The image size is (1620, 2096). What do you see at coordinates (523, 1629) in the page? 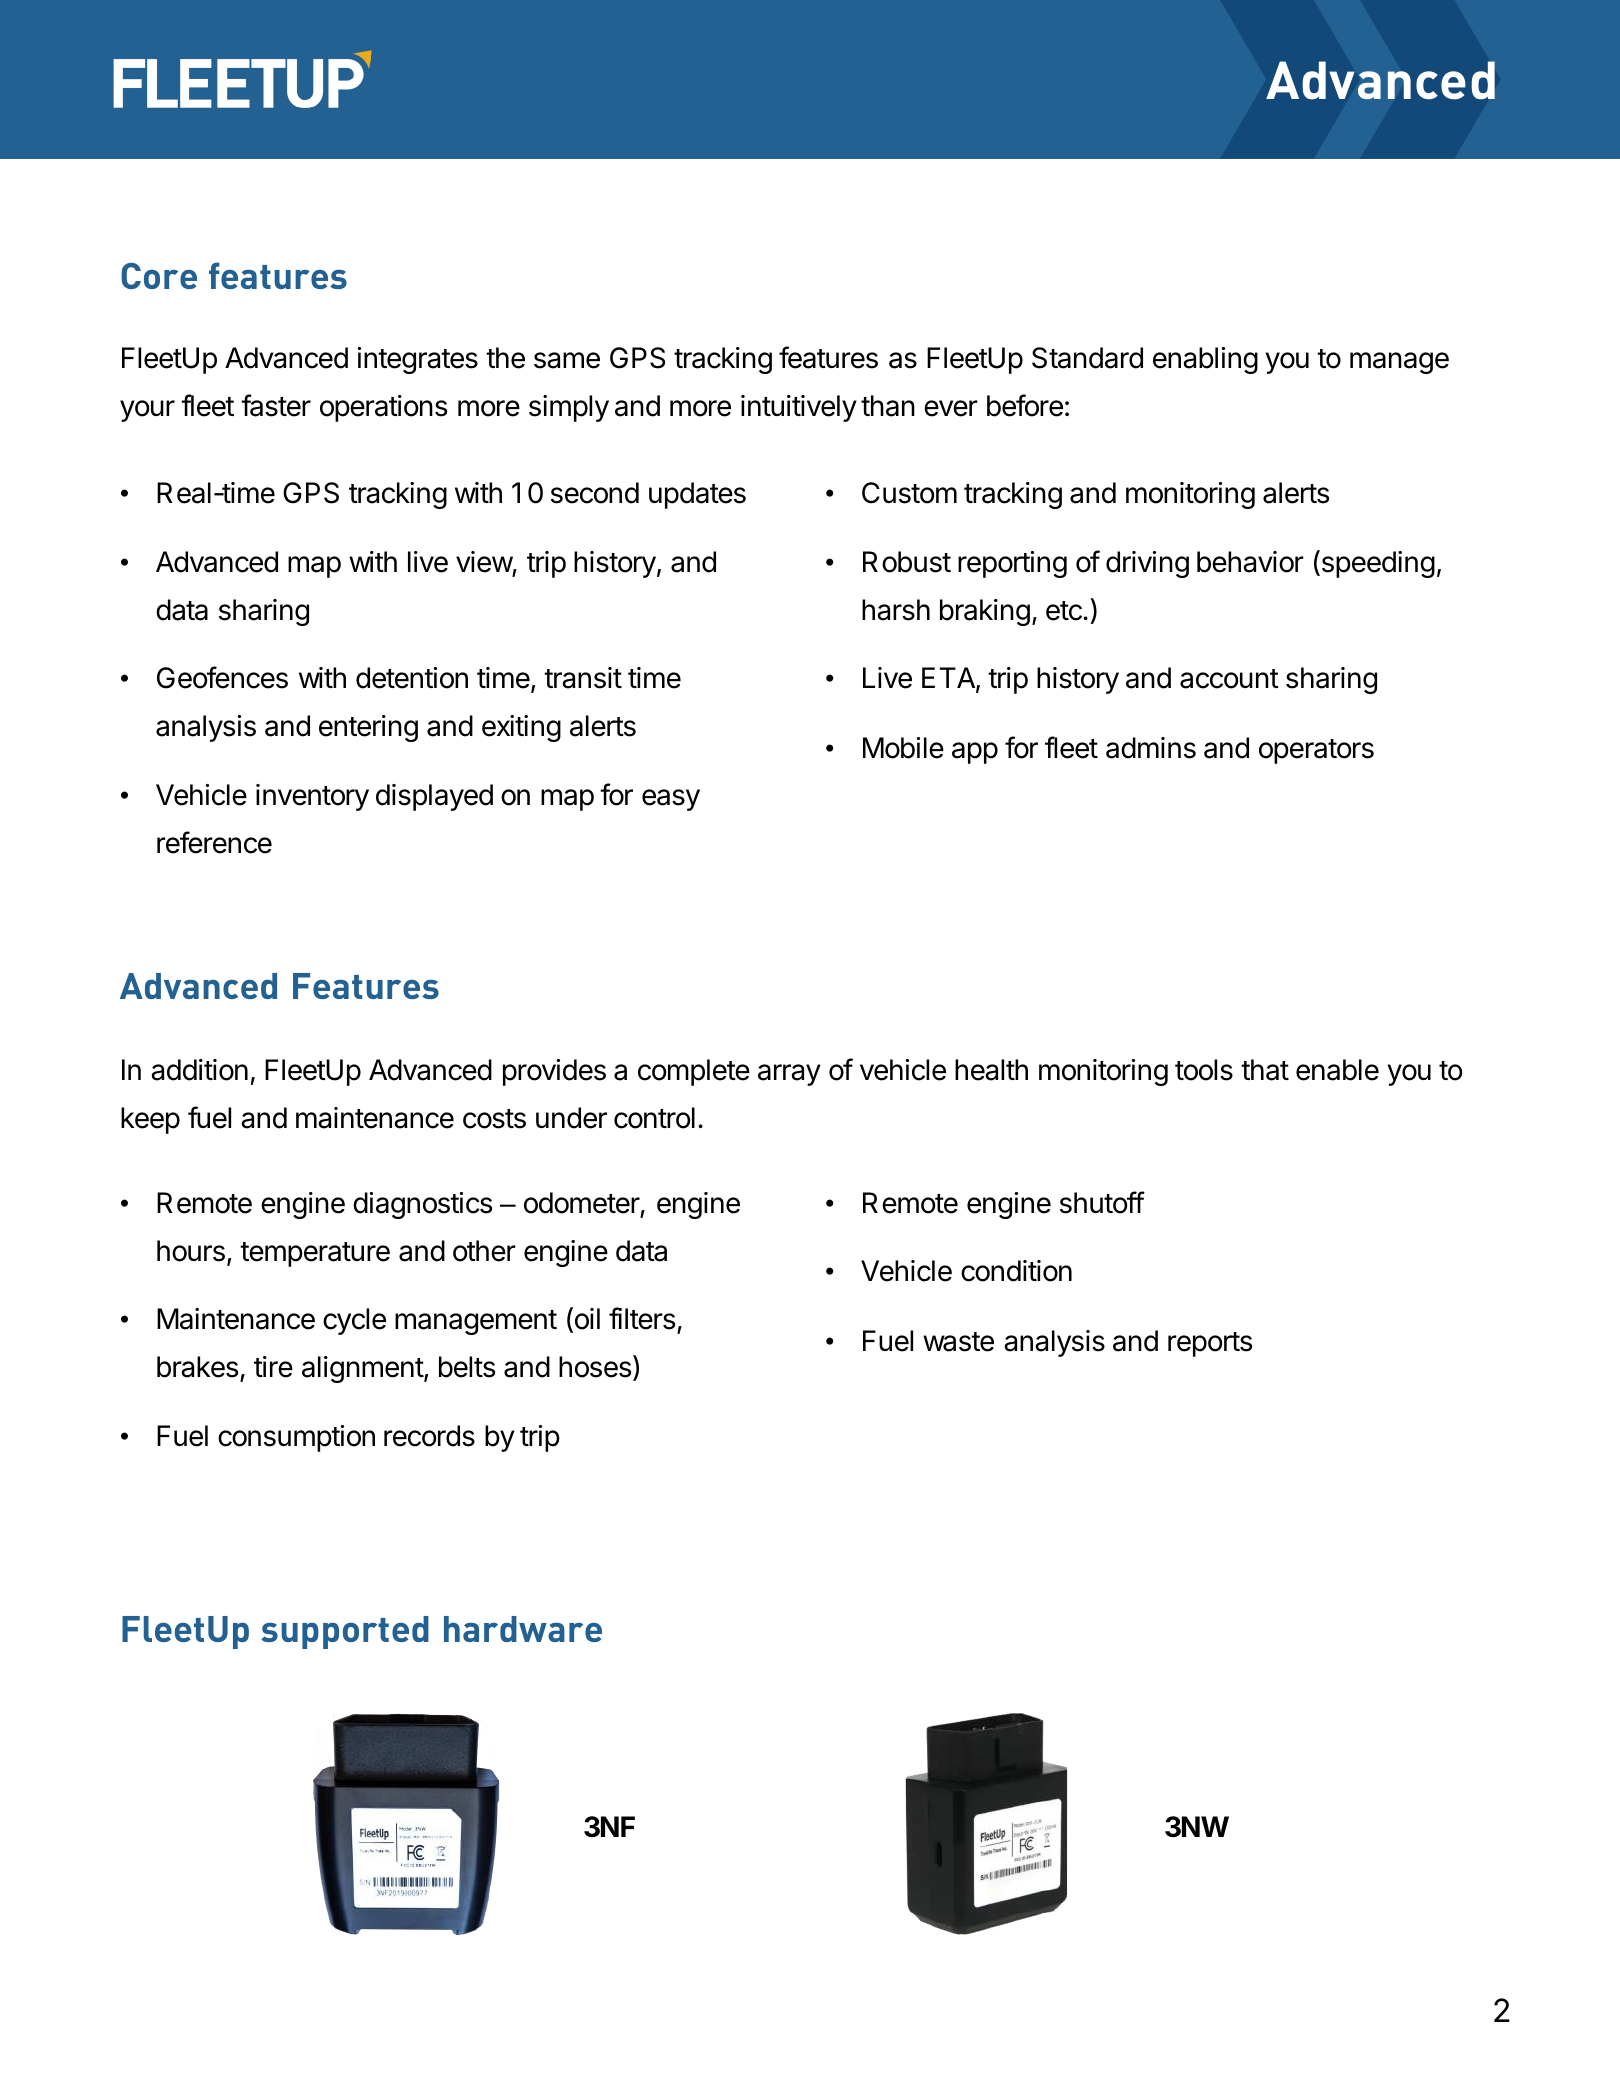
I see `hardware` at bounding box center [523, 1629].
